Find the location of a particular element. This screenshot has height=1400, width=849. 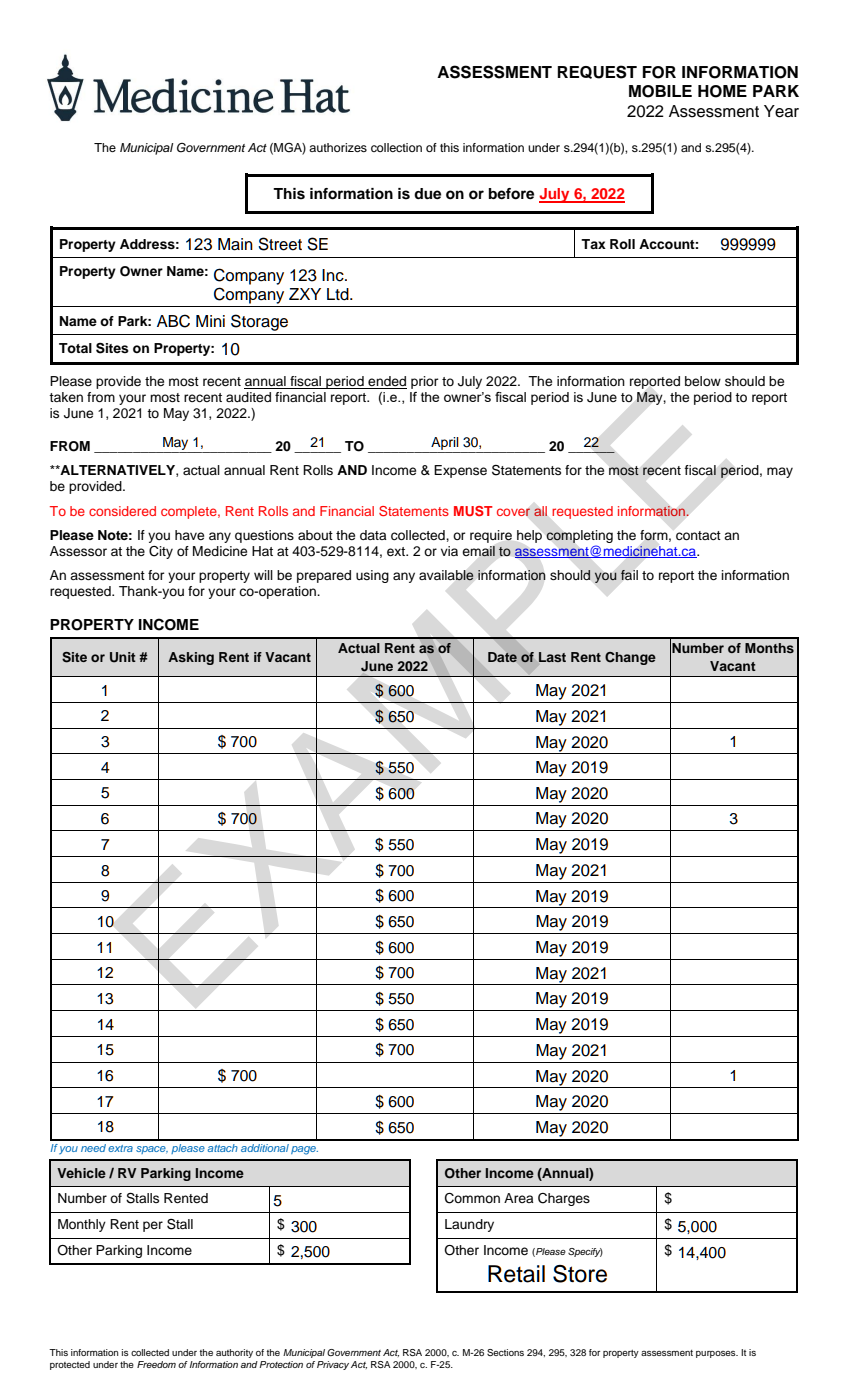

Sections is located at coordinates (505, 1352).
